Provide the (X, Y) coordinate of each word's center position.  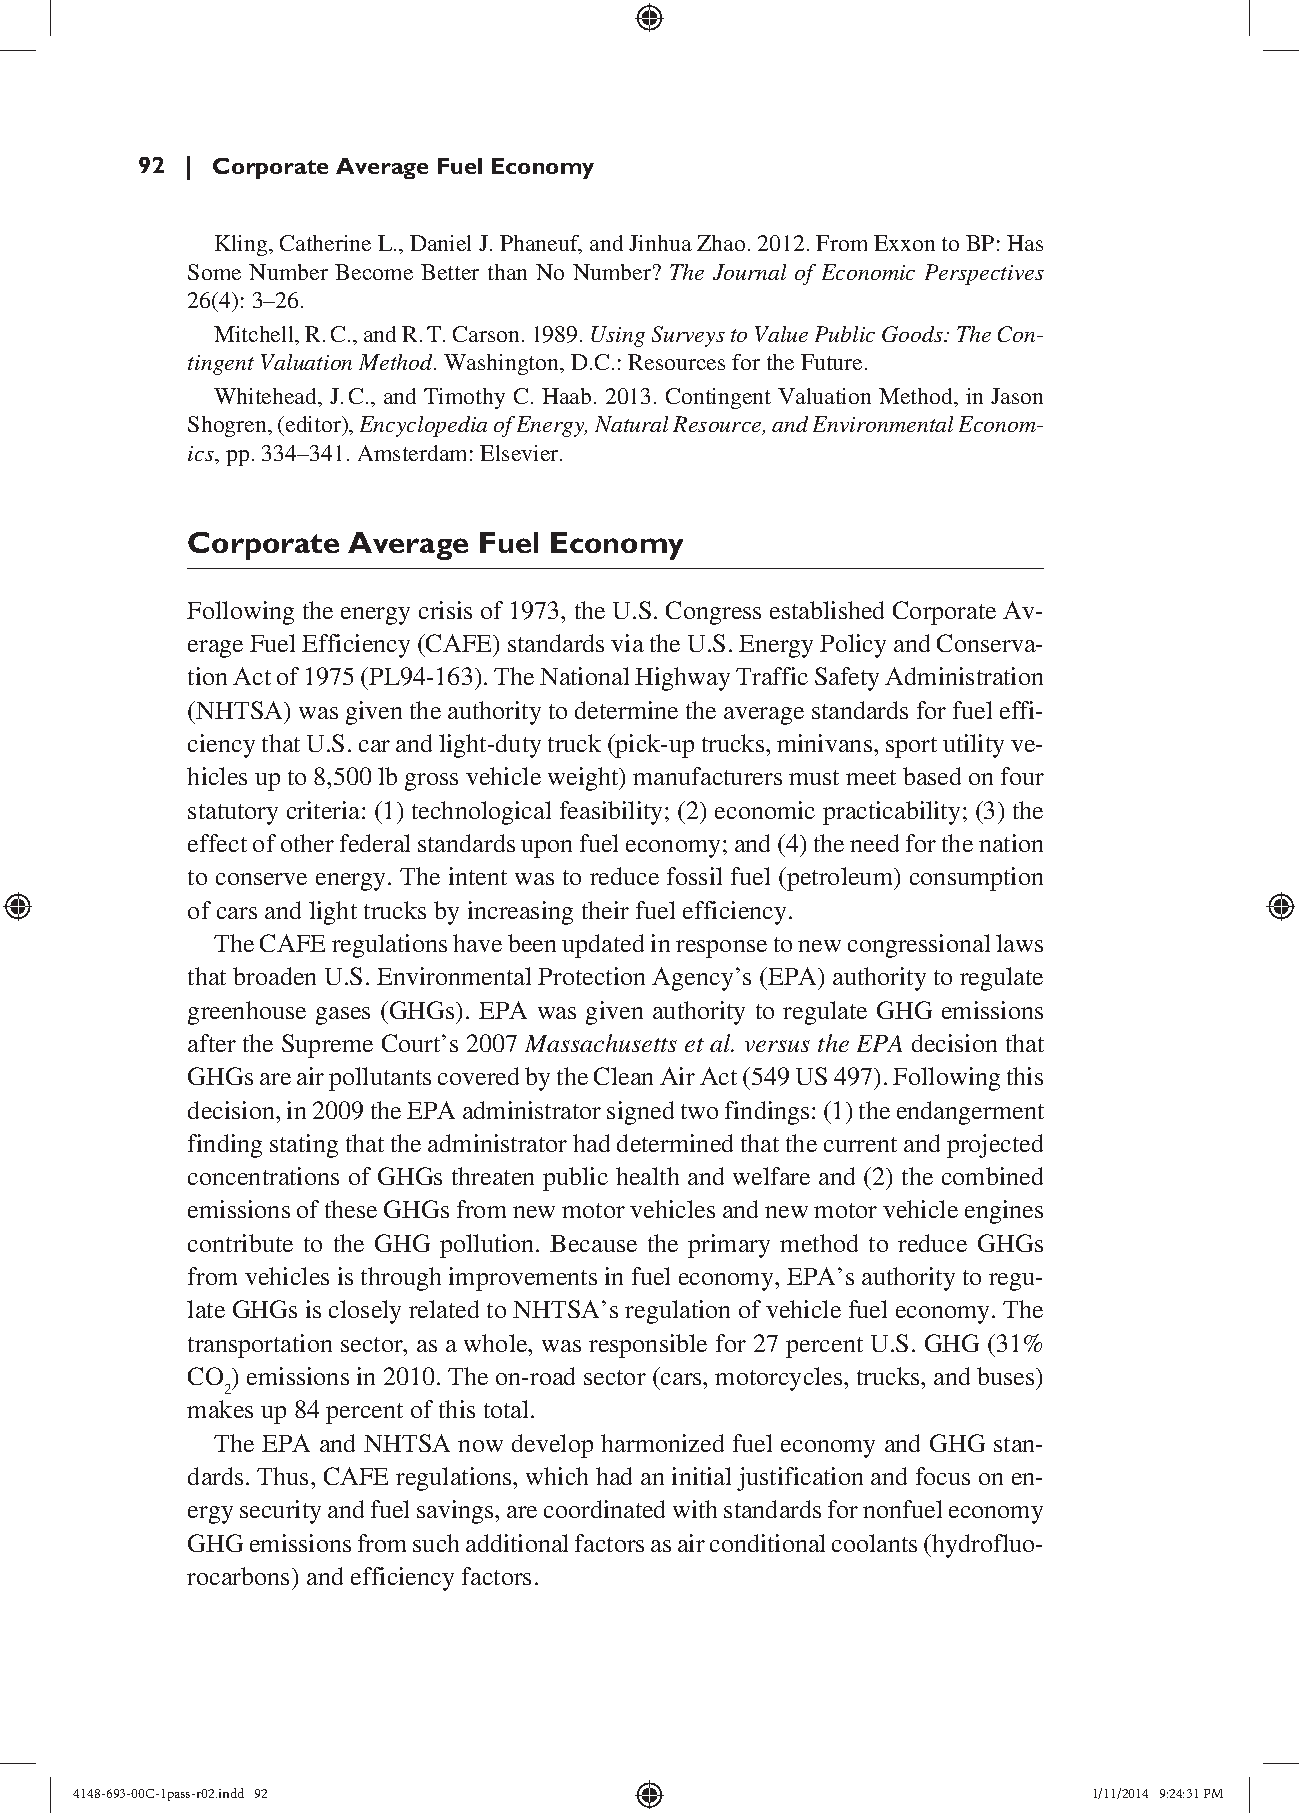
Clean (623, 1076)
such (436, 1543)
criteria (325, 810)
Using (618, 336)
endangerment (970, 1113)
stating (304, 1146)
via (627, 643)
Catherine (325, 243)
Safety (847, 679)
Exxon (904, 243)
